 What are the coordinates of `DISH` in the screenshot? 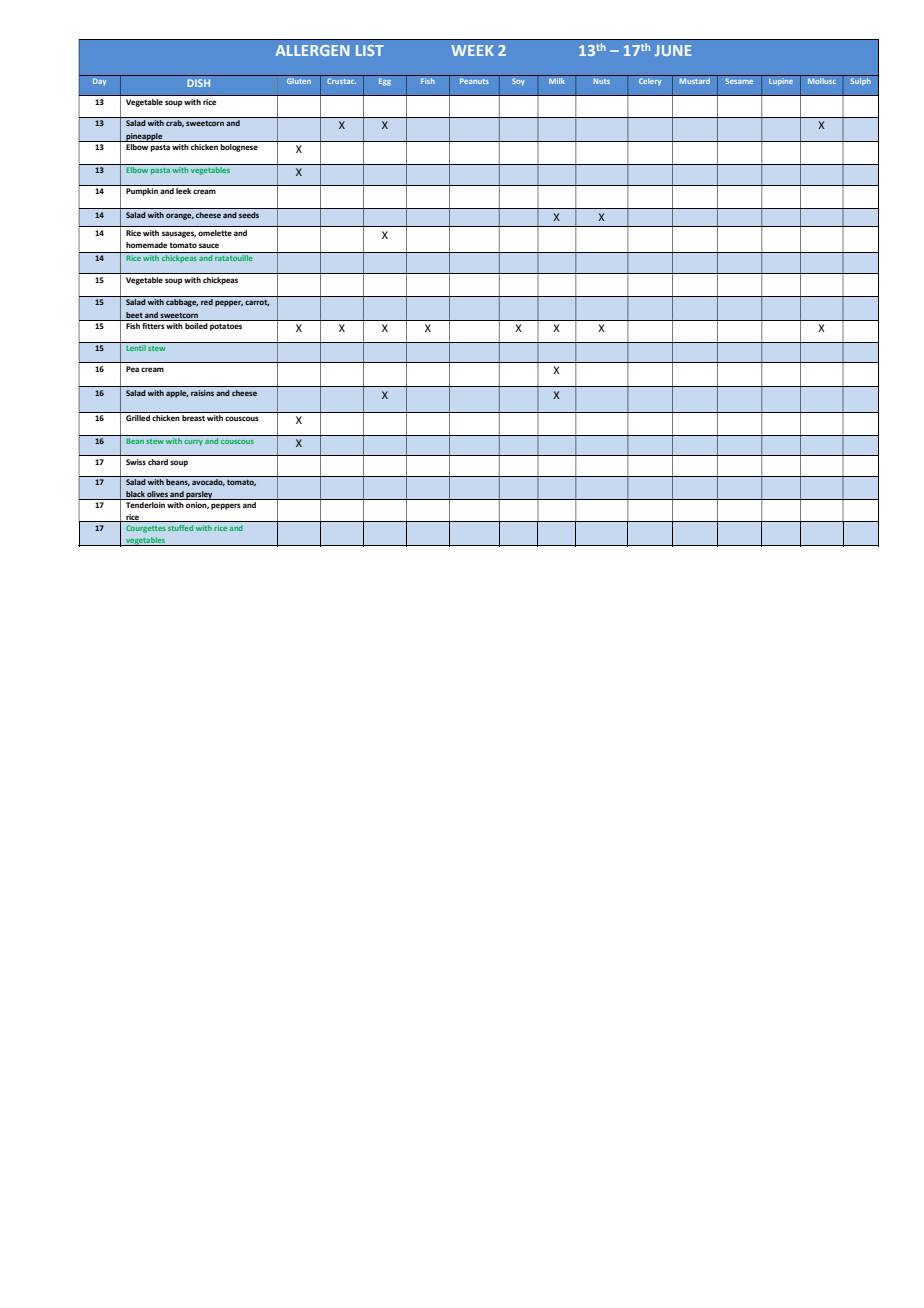 It's located at (198, 83).
